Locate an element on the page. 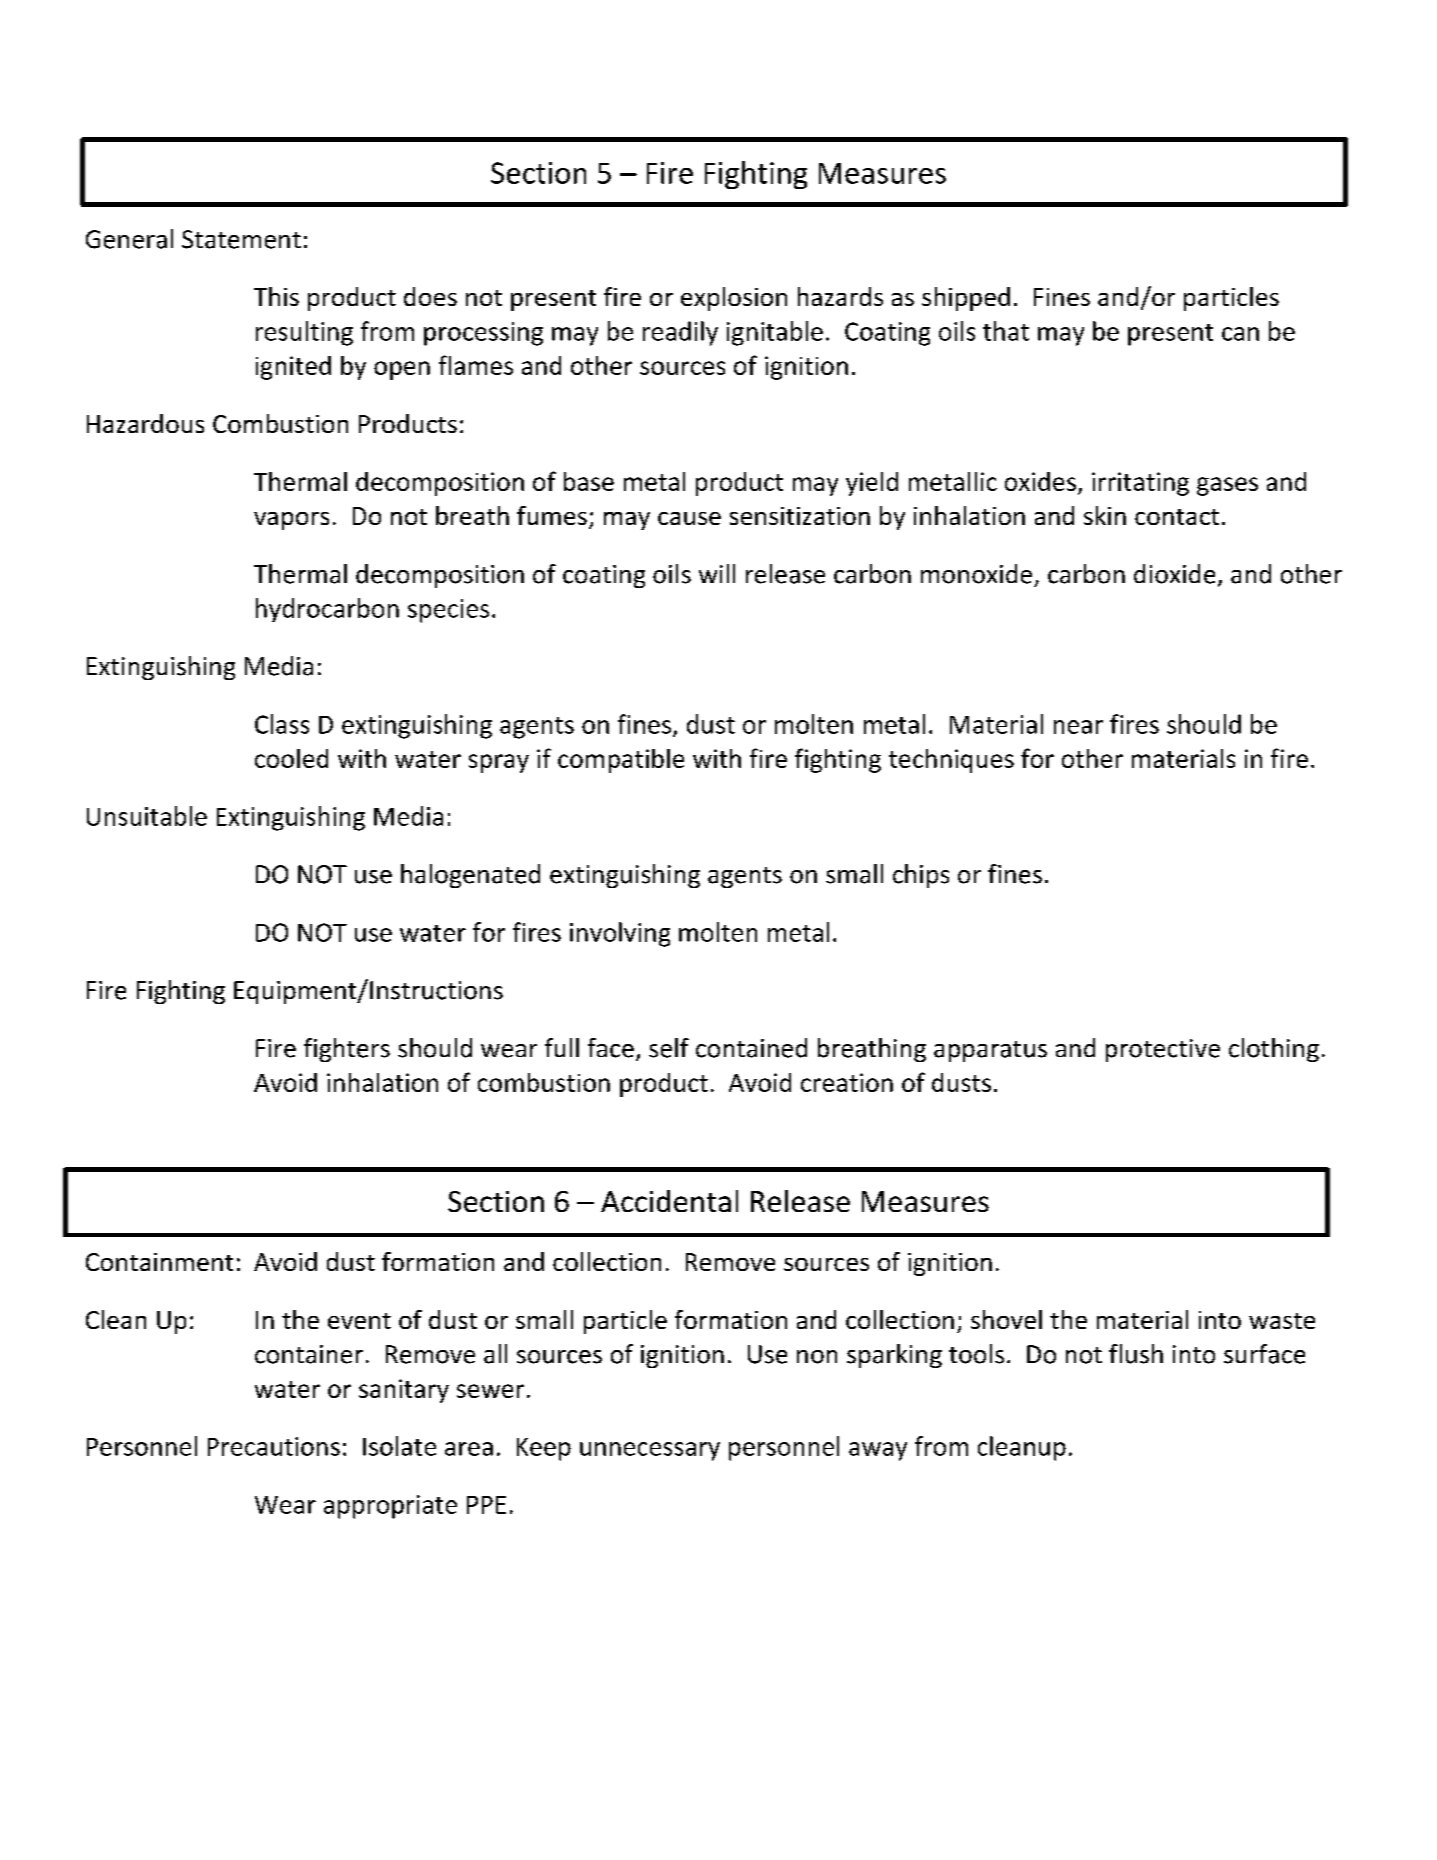  protective is located at coordinates (1163, 1050).
